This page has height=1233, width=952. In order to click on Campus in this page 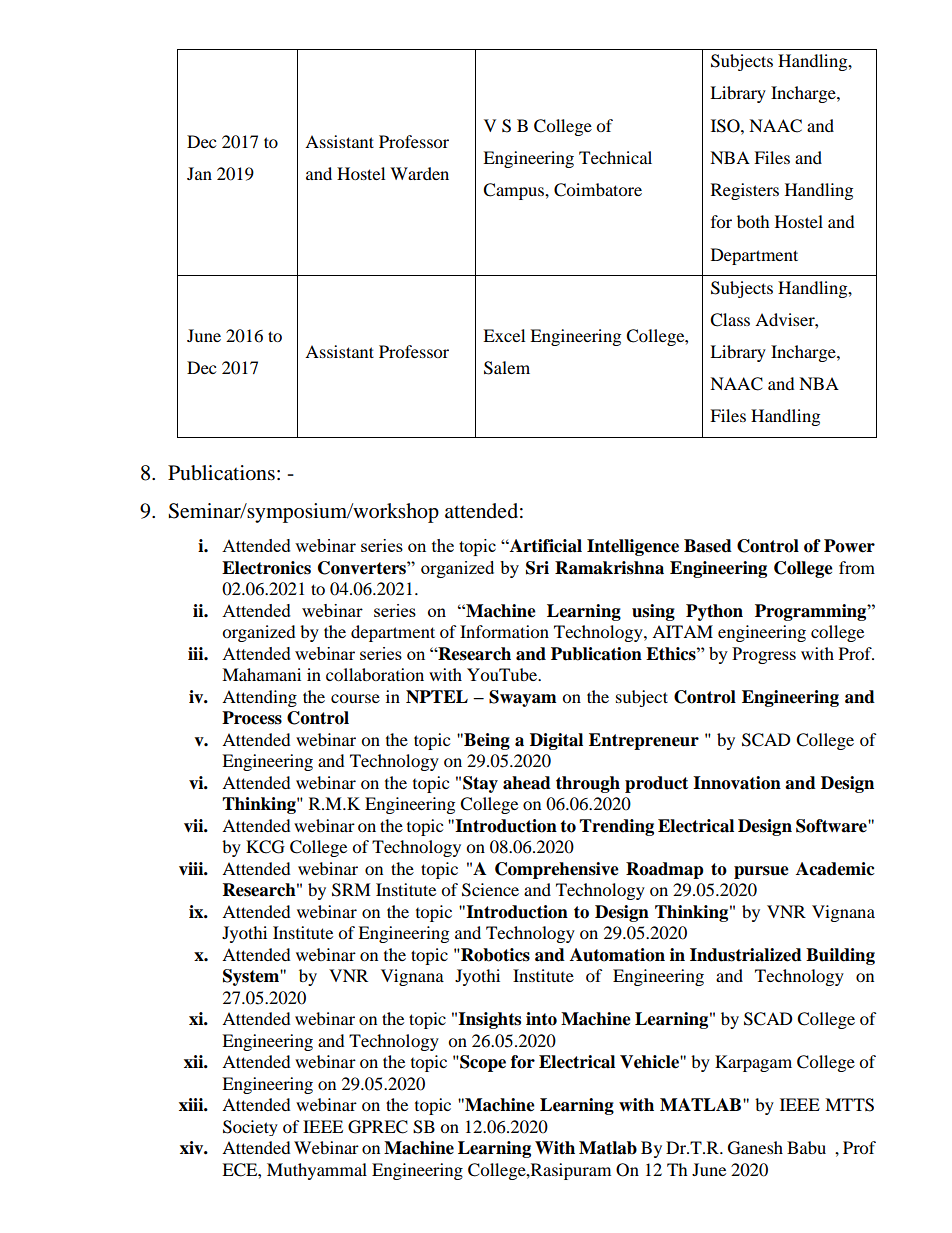, I will do `click(514, 191)`.
